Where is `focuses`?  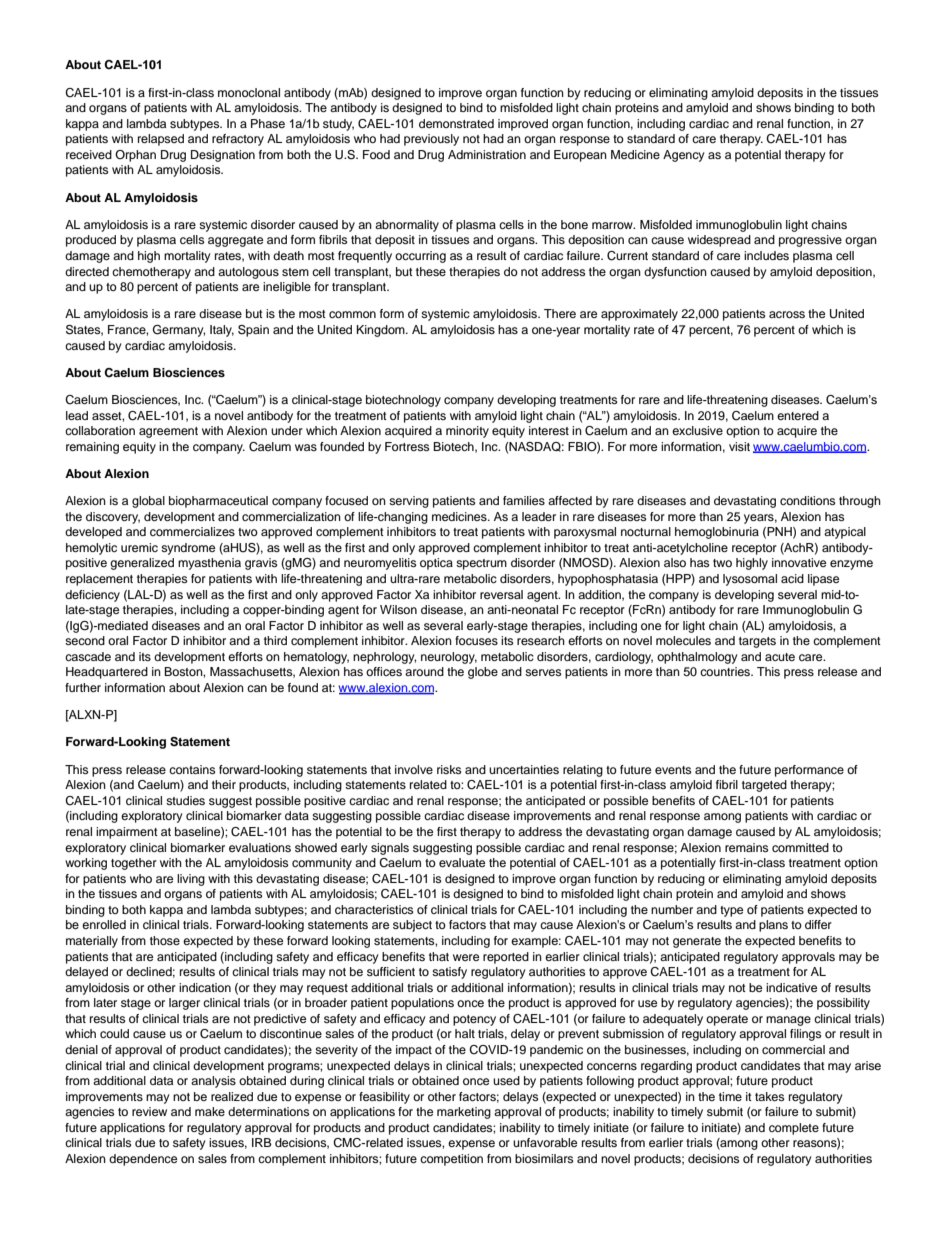 focuses is located at coordinates (476, 640).
